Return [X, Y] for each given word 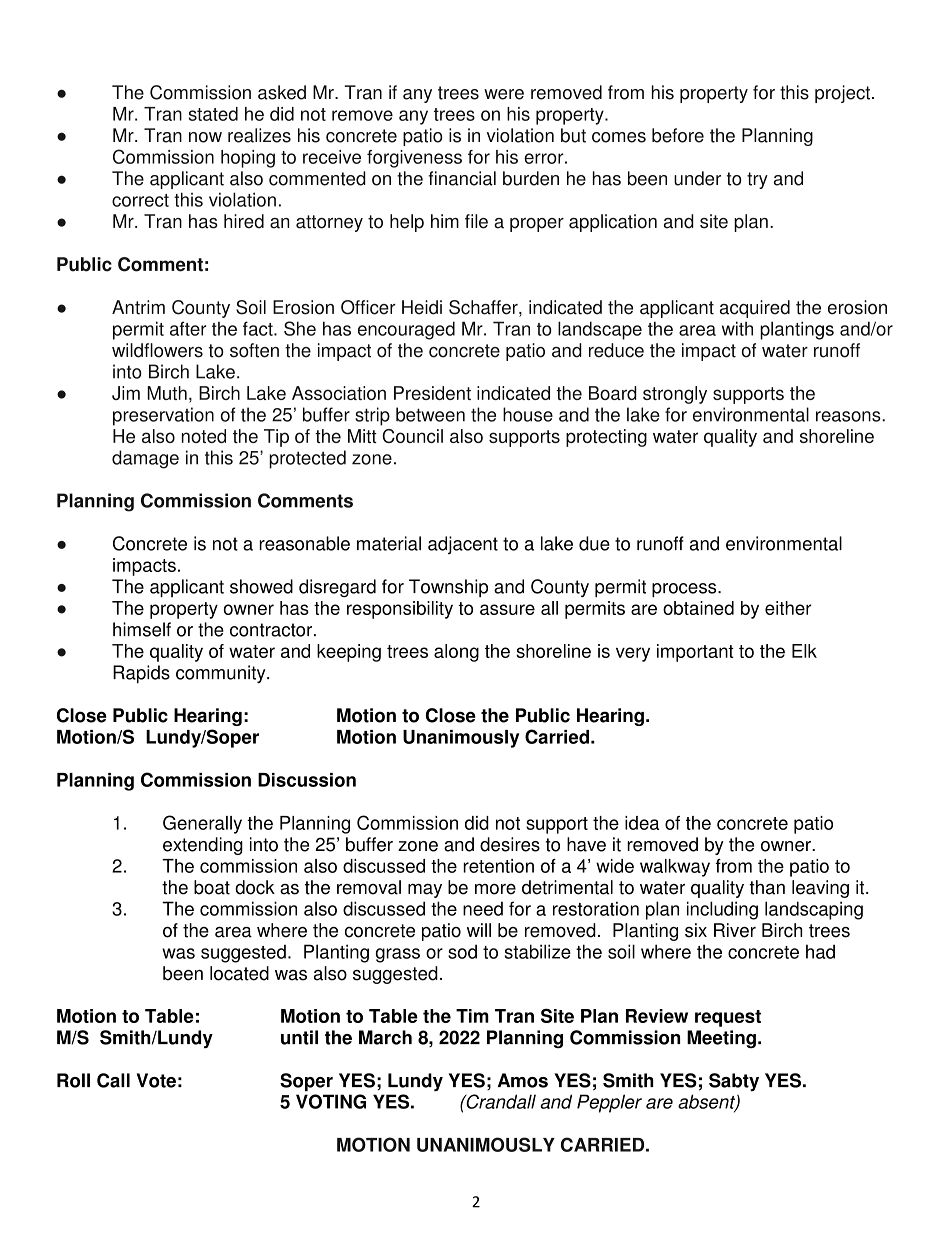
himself [142, 629]
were [504, 94]
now [205, 137]
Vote [156, 1080]
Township [448, 588]
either [788, 608]
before [678, 135]
